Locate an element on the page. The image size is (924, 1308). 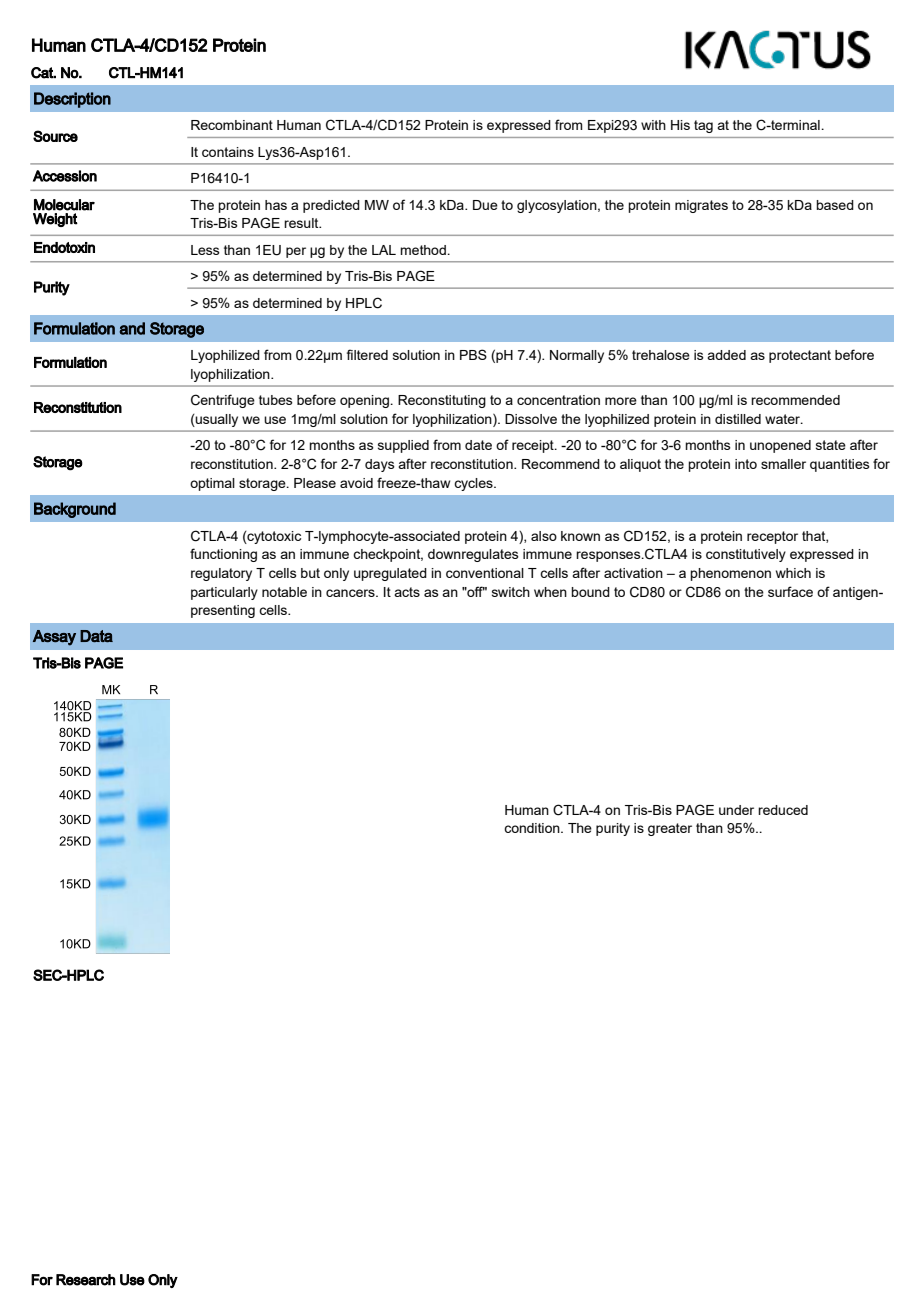
cycles is located at coordinates (474, 484).
